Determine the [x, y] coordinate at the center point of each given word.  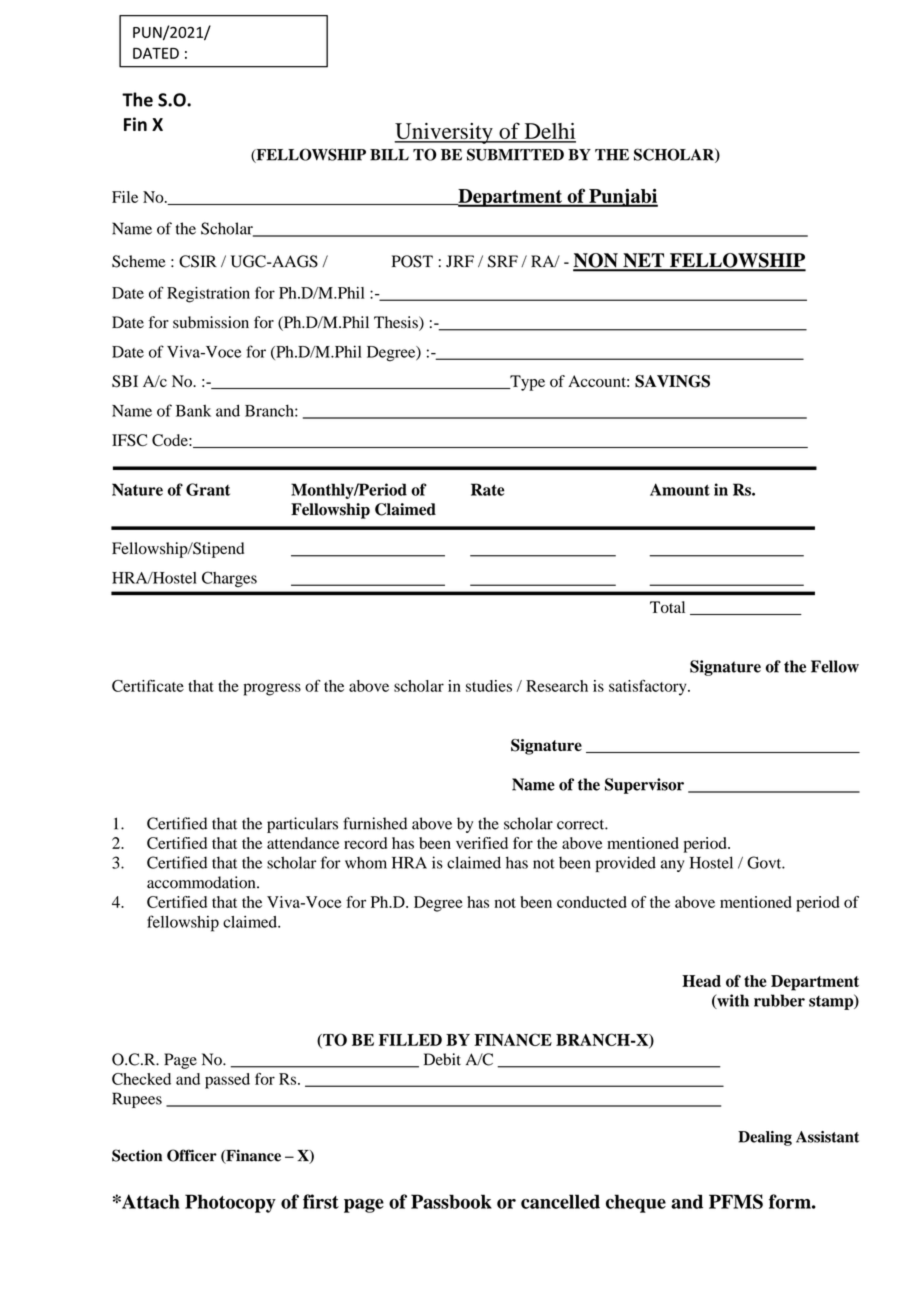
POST [412, 261]
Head [701, 981]
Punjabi [622, 197]
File [125, 197]
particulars [302, 825]
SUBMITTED [515, 154]
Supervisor [644, 786]
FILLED [410, 1040]
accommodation [202, 882]
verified [482, 843]
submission [211, 322]
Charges [229, 579]
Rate [488, 489]
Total [667, 607]
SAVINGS [672, 381]
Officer [192, 1155]
